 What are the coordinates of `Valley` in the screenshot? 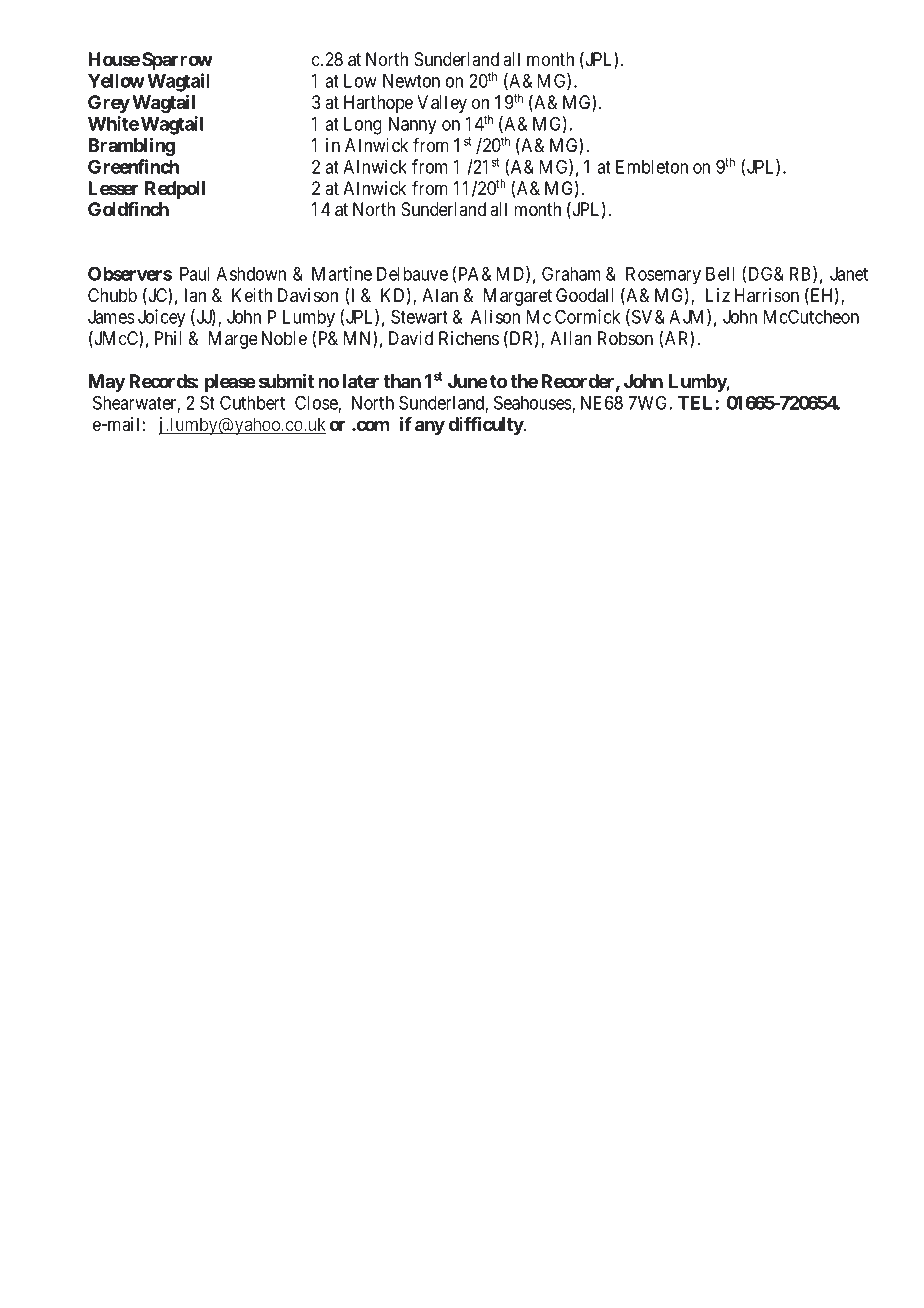 It's located at (442, 104).
